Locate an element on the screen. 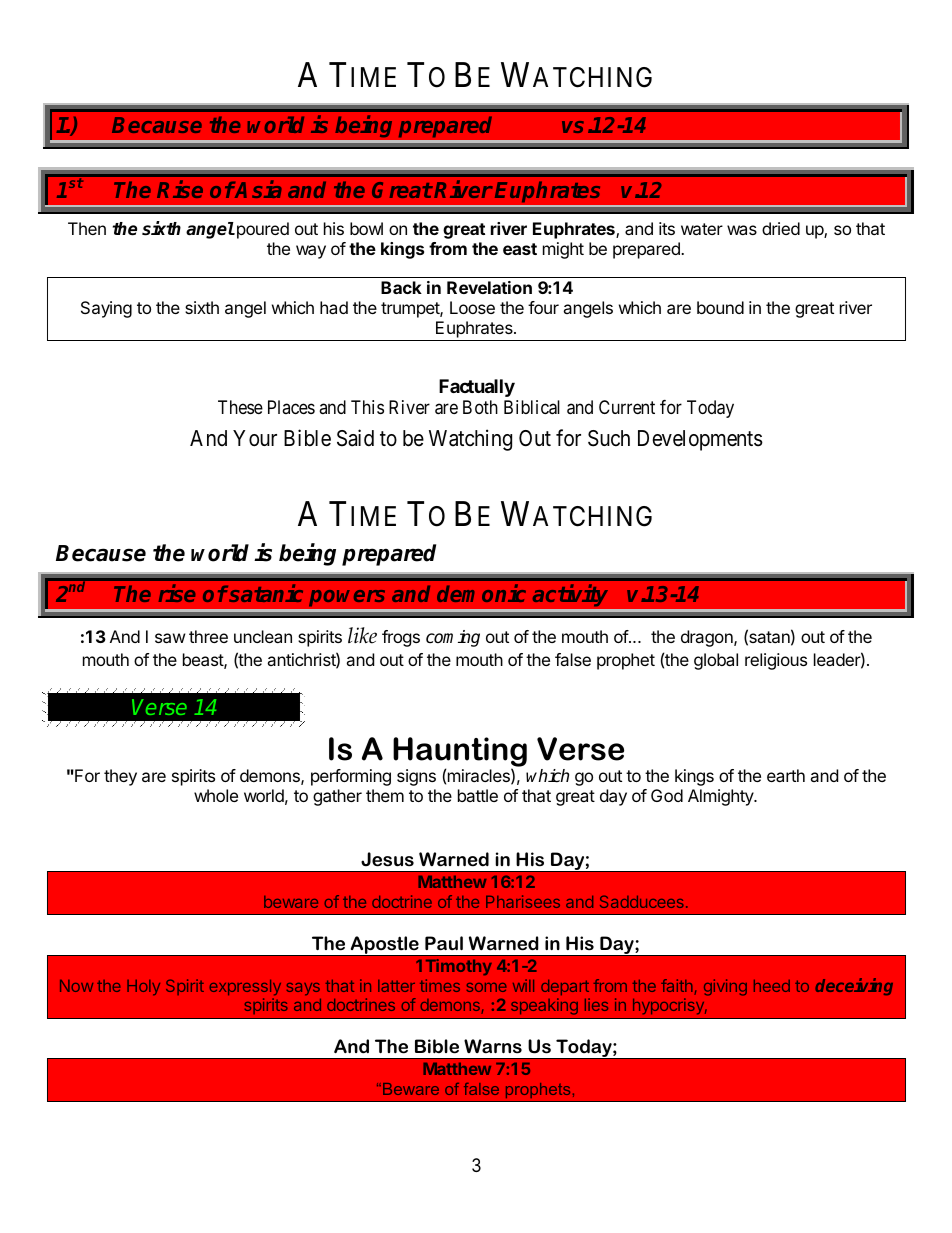 This screenshot has width=952, height=1233. Holy is located at coordinates (143, 987).
